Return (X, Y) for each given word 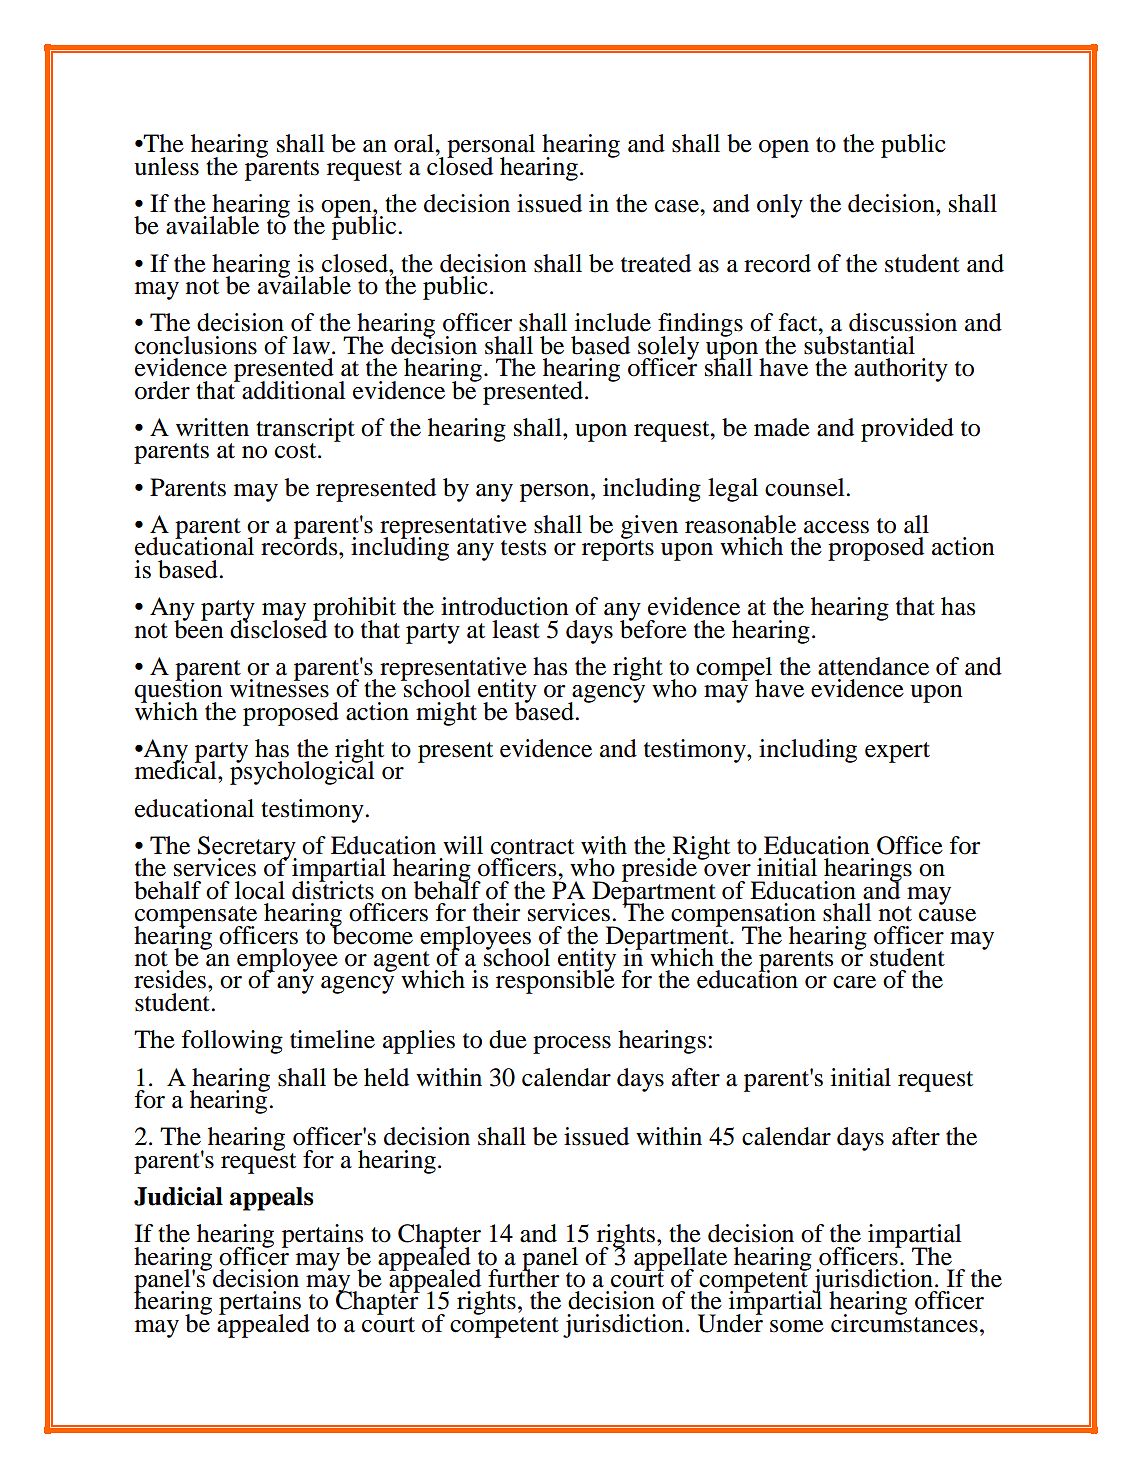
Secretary (247, 849)
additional (294, 390)
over (727, 870)
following (232, 1042)
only (780, 206)
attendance (873, 666)
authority (901, 370)
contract (532, 847)
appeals (272, 1199)
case (678, 206)
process (572, 1045)
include (613, 322)
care (854, 982)
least (516, 629)
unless (166, 166)
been (198, 628)
